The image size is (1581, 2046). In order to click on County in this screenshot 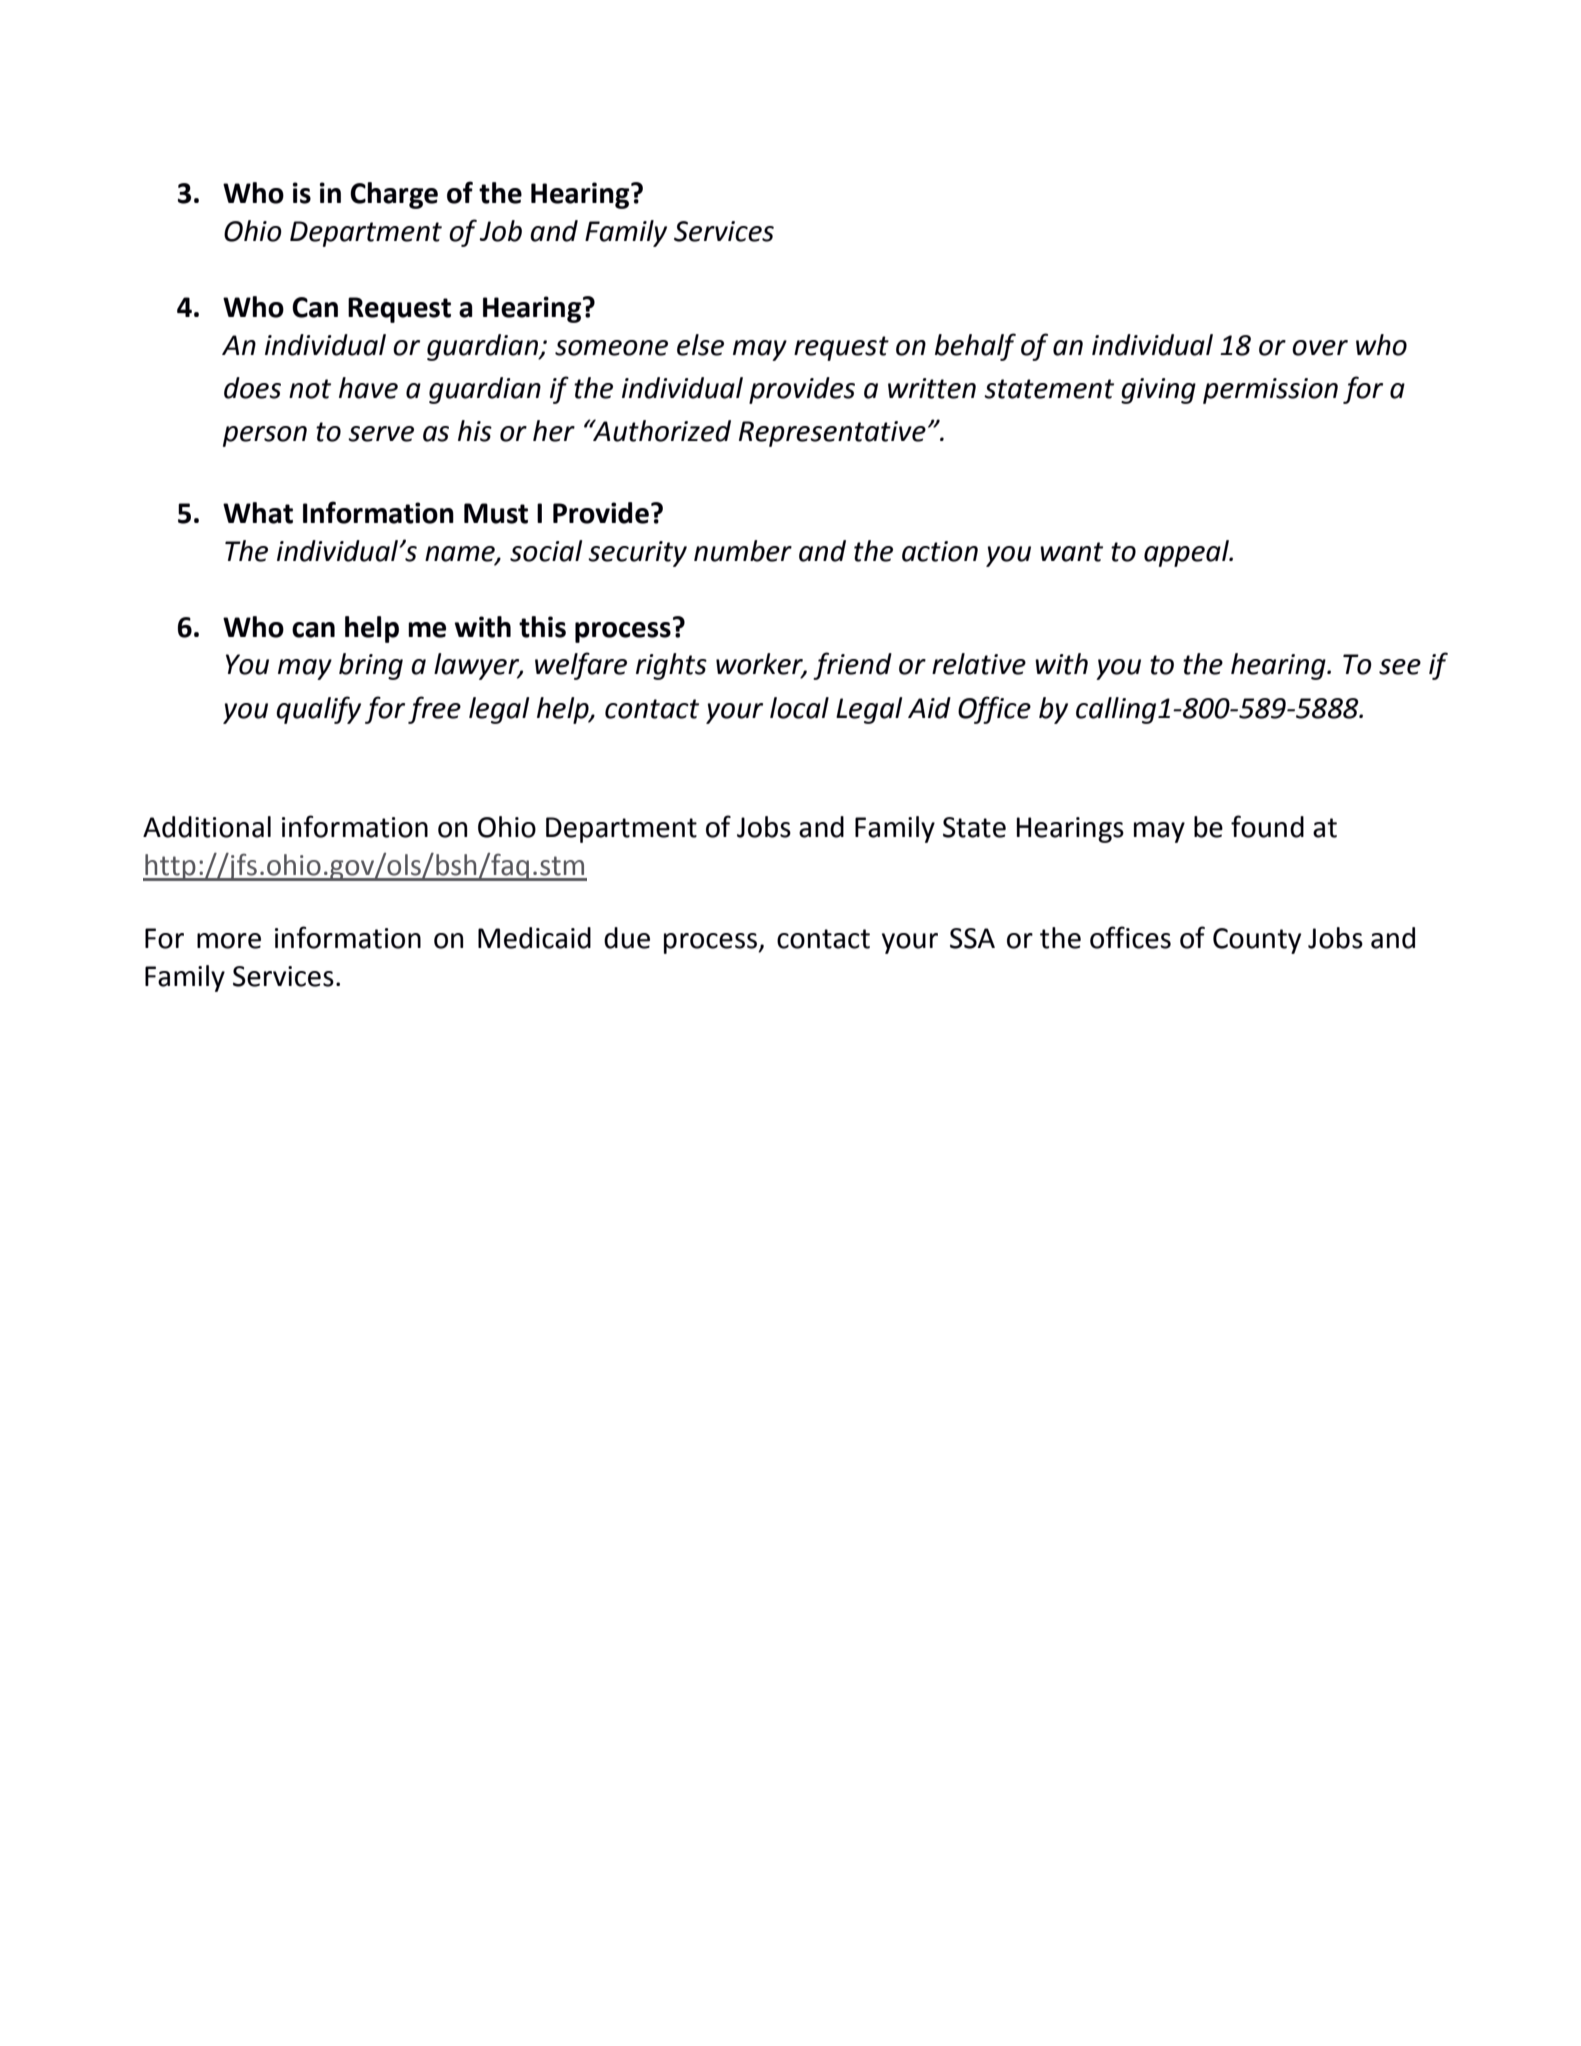, I will do `click(1257, 941)`.
